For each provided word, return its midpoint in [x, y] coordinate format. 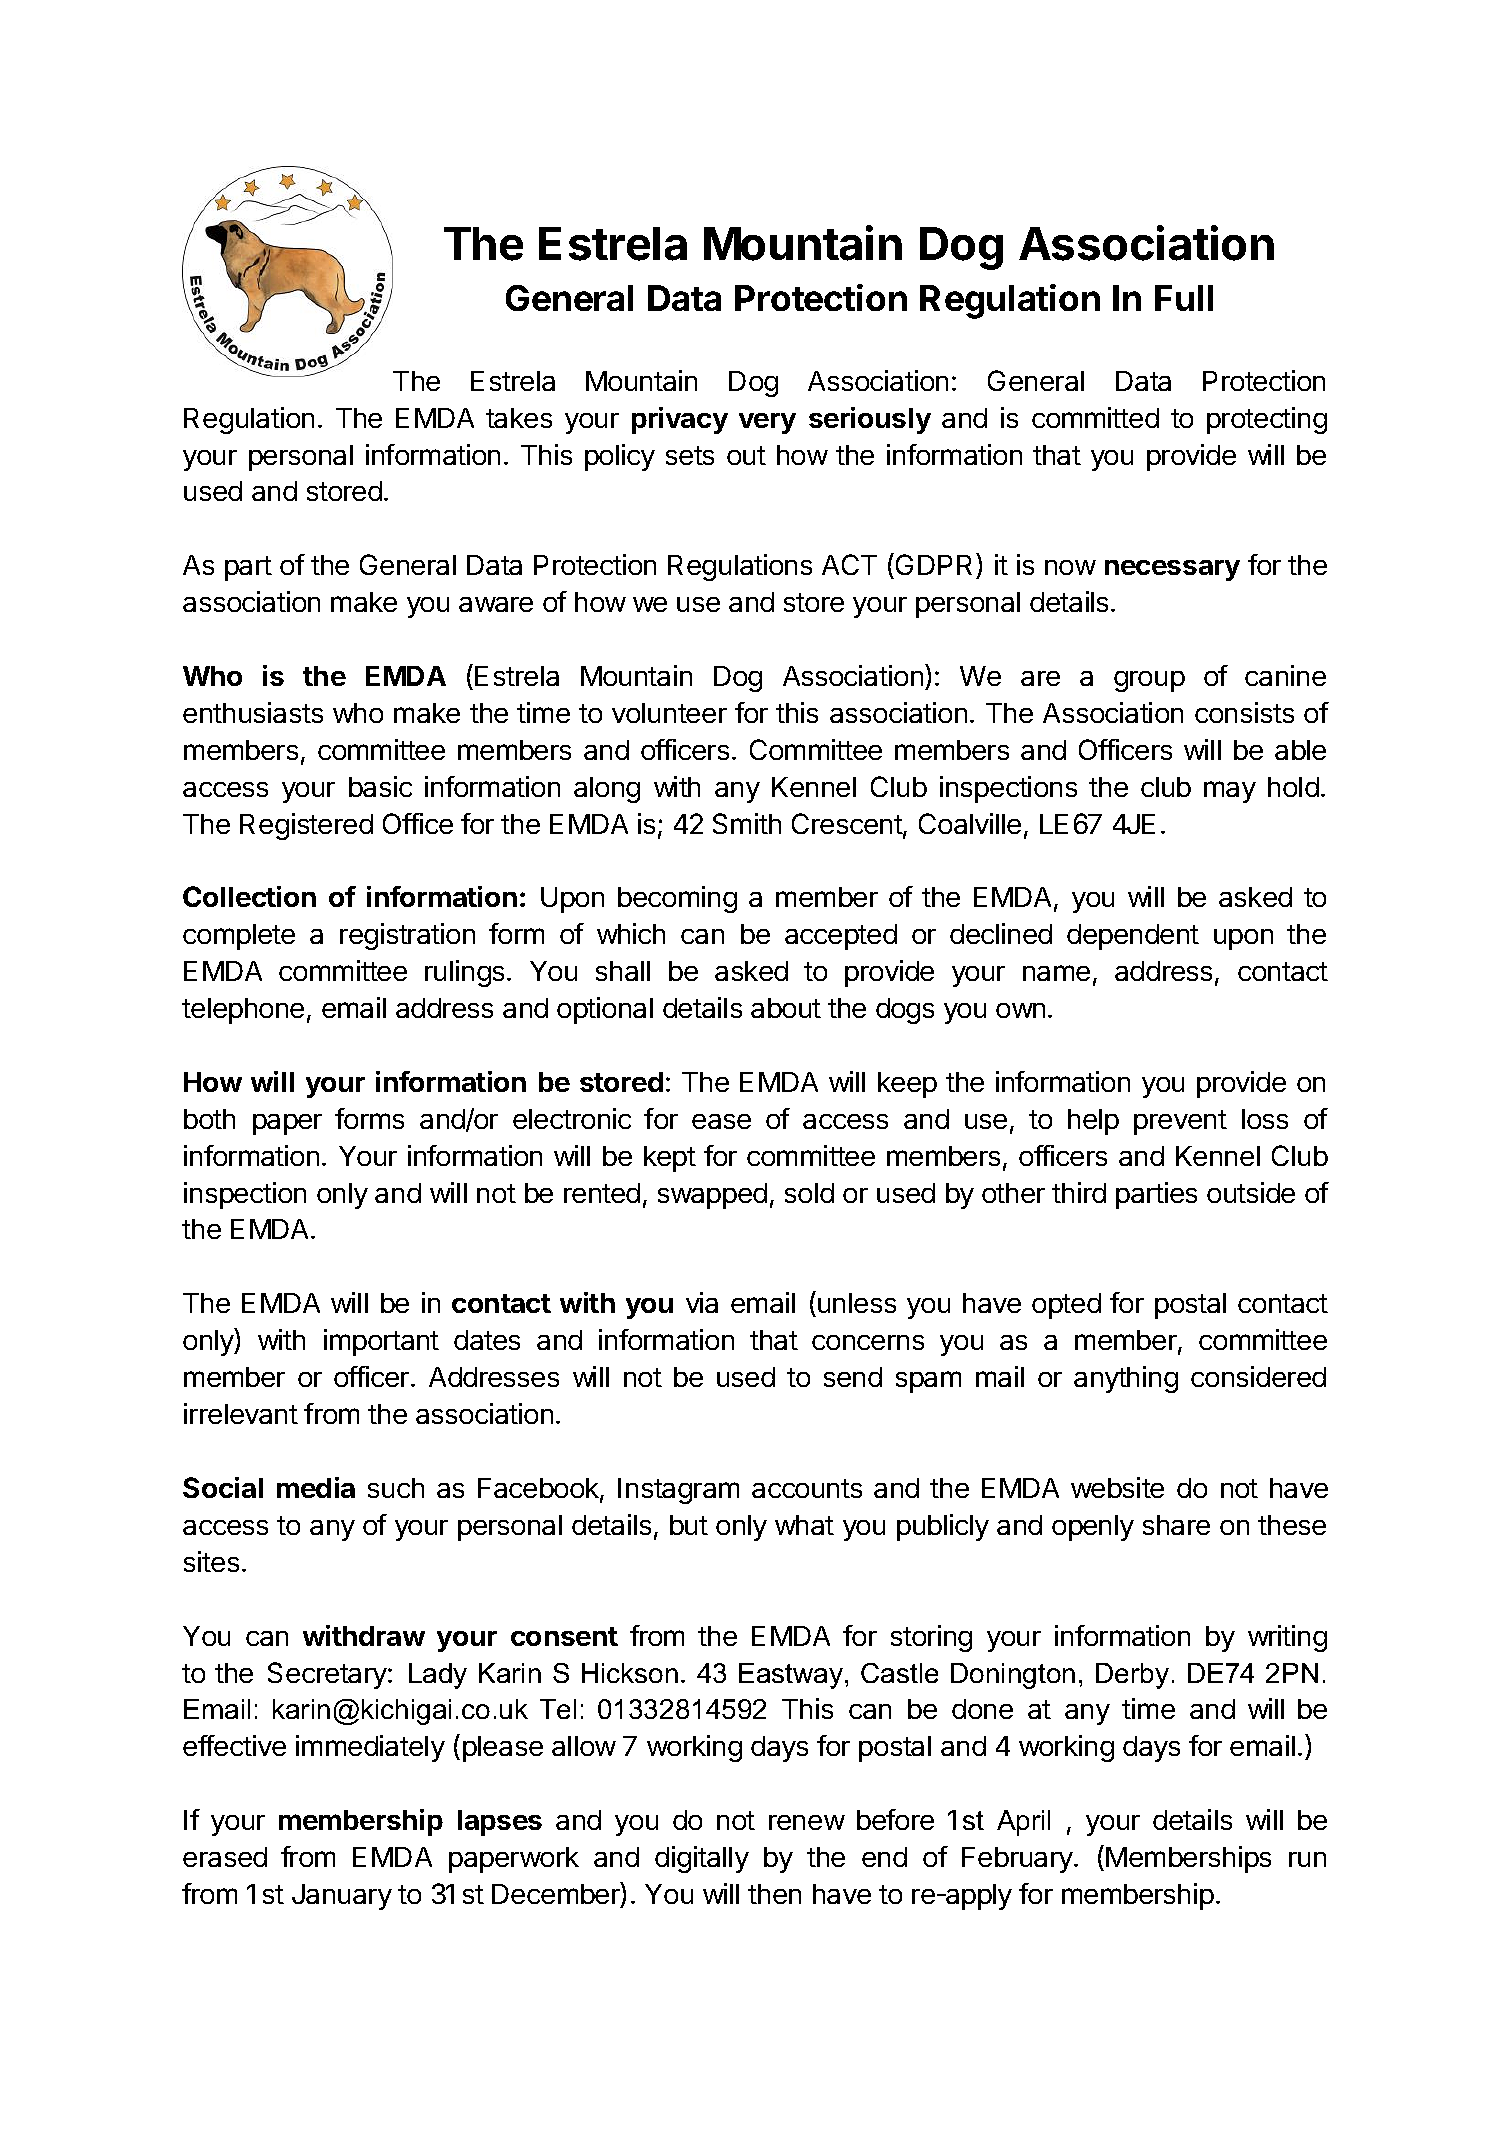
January [342, 1897]
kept [670, 1159]
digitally [702, 1859]
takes [519, 418]
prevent [1180, 1122]
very [767, 423]
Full [1184, 298]
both [209, 1119]
